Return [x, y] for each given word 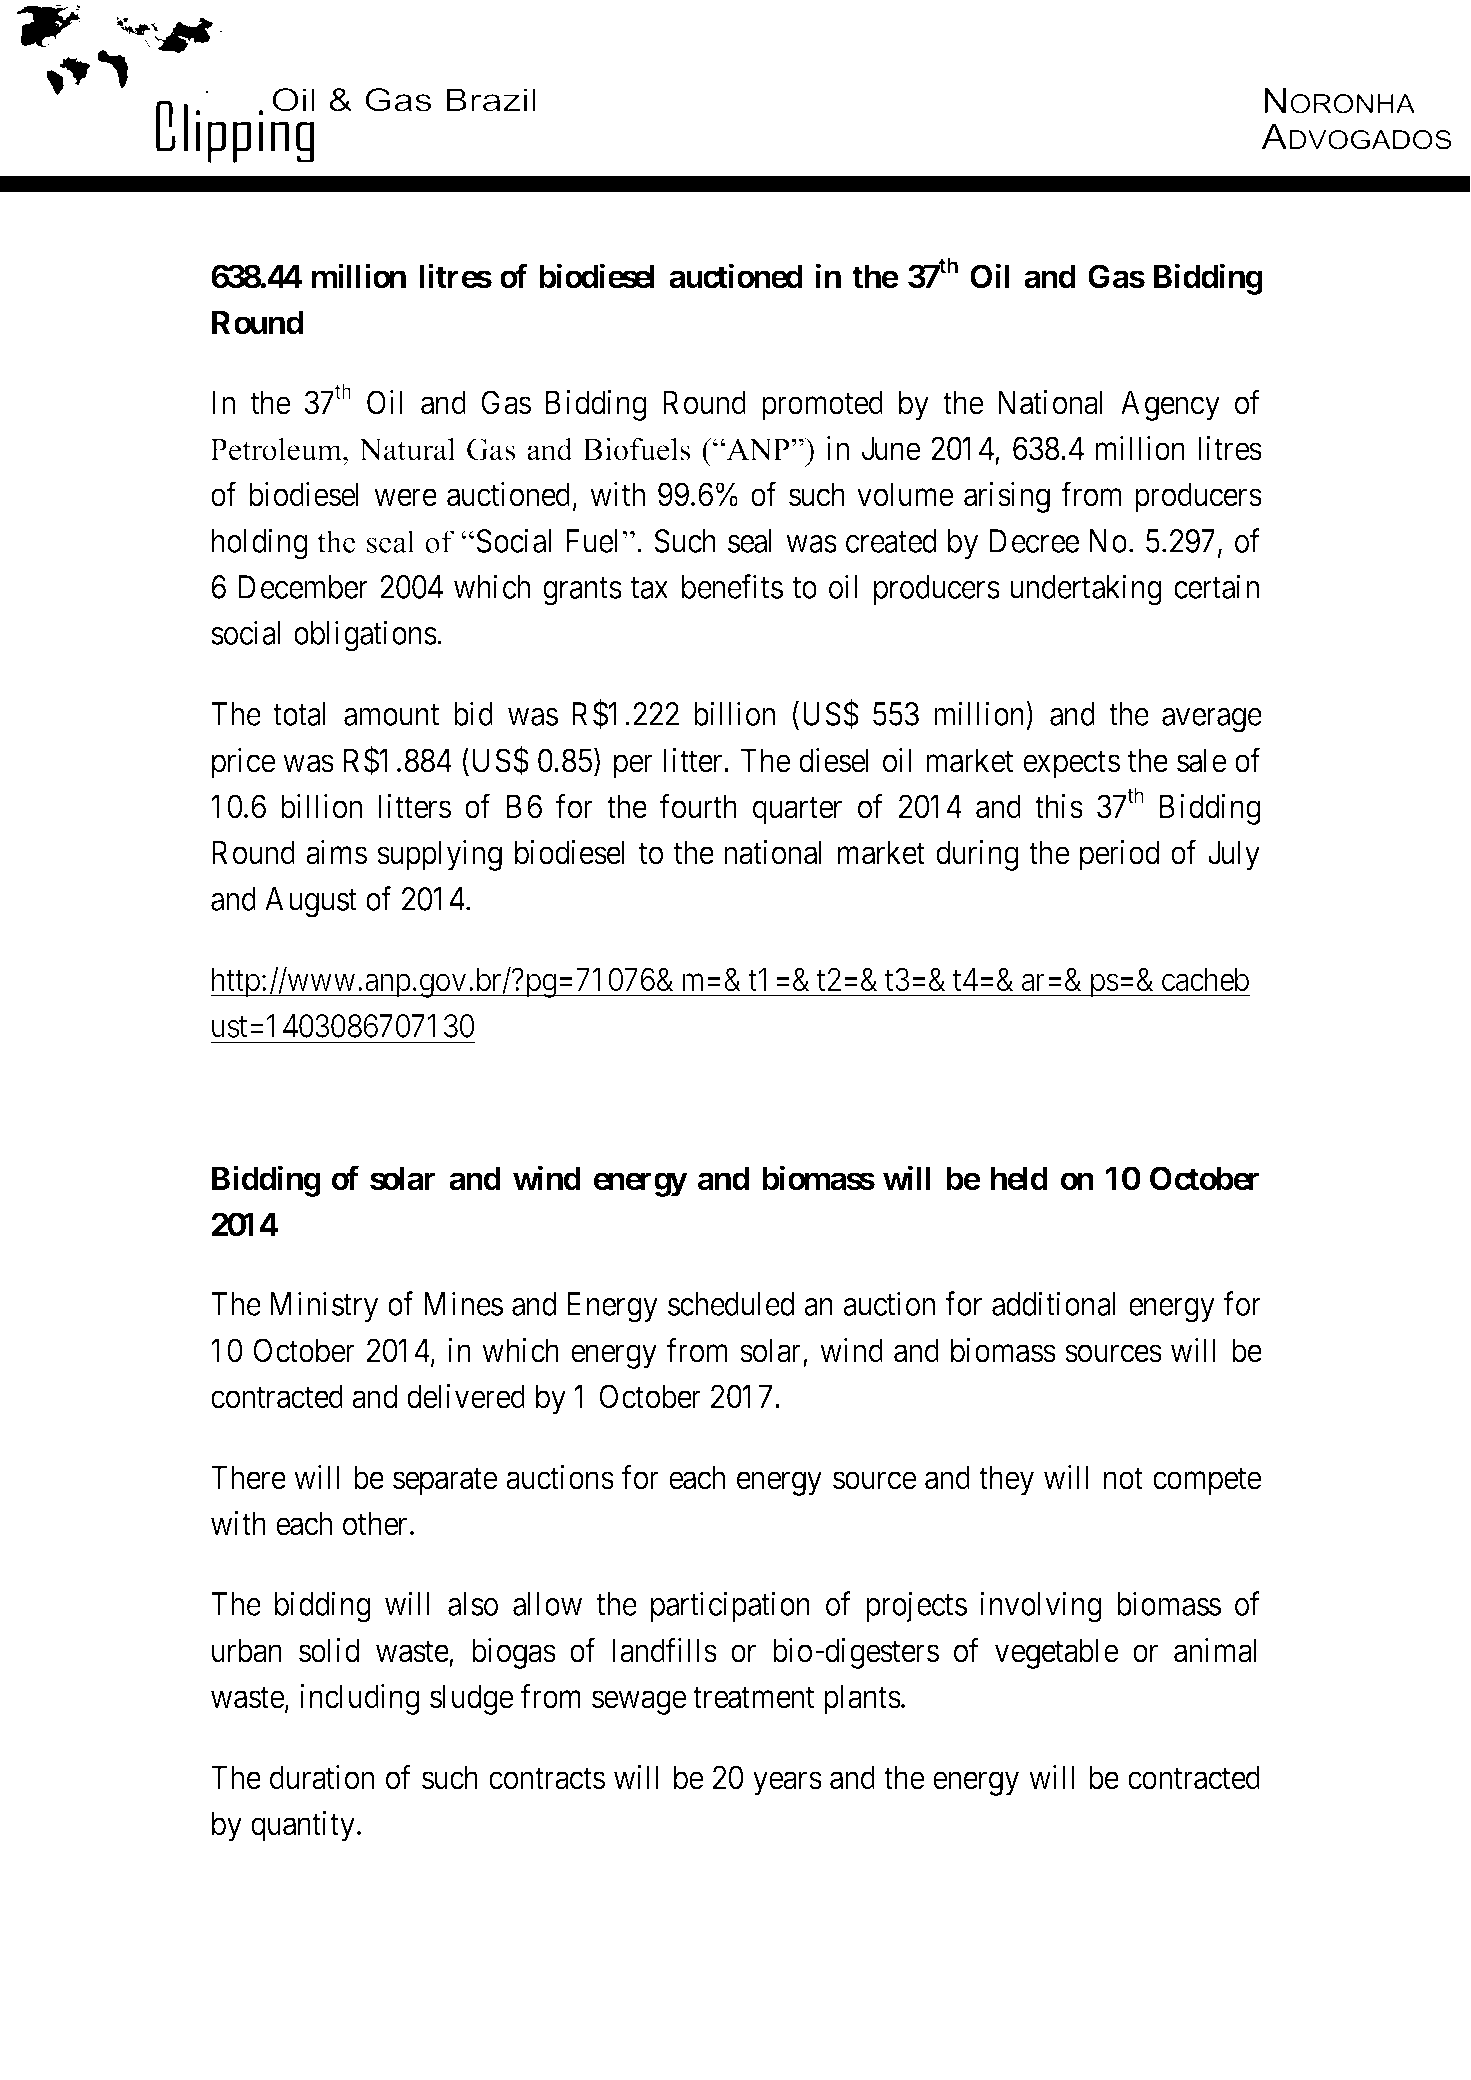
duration [322, 1777]
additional [1053, 1304]
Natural [407, 449]
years [787, 1784]
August [311, 902]
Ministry [324, 1307]
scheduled [731, 1304]
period [1119, 855]
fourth [698, 806]
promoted [822, 405]
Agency [1170, 405]
